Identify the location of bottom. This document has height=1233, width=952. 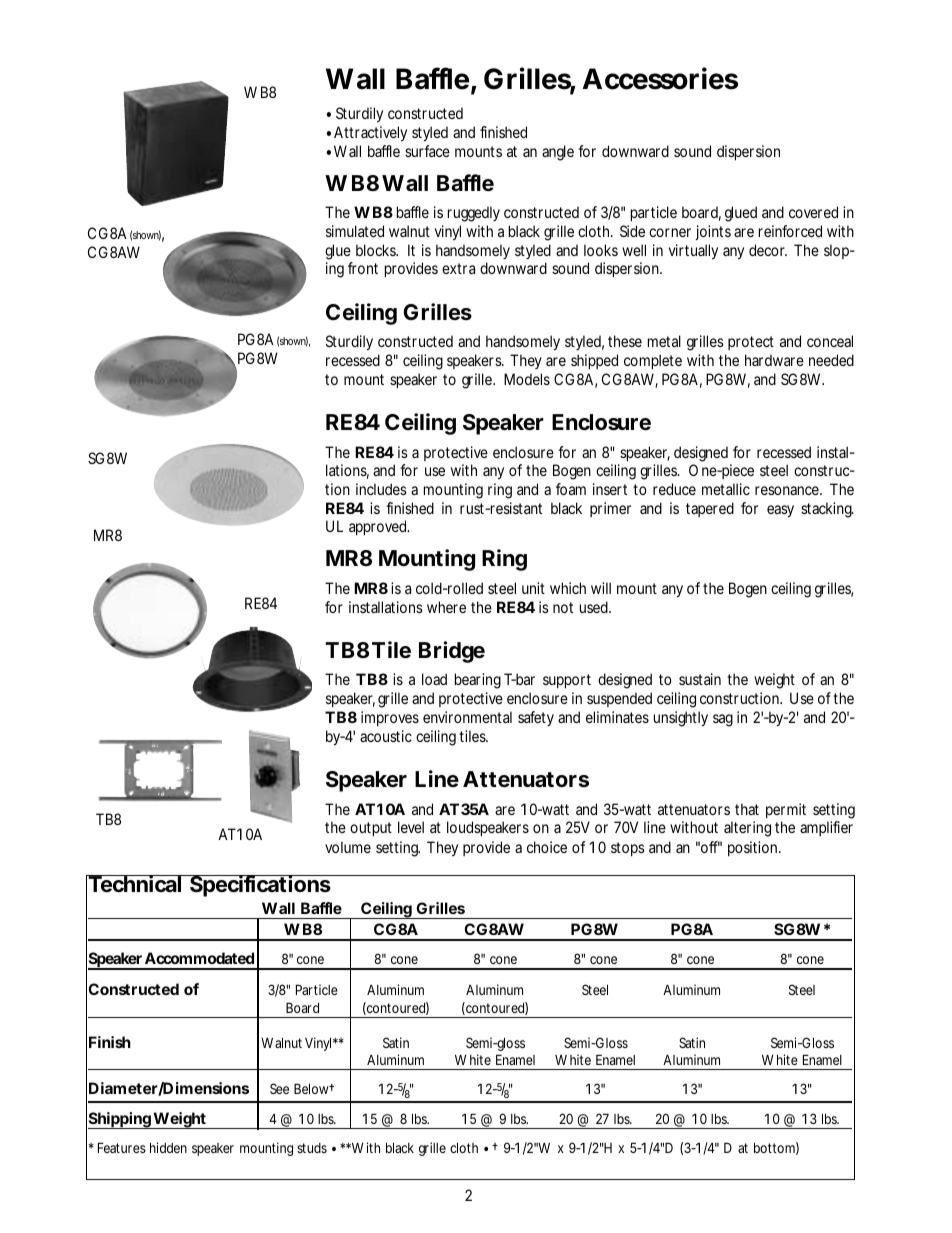
(774, 1147).
